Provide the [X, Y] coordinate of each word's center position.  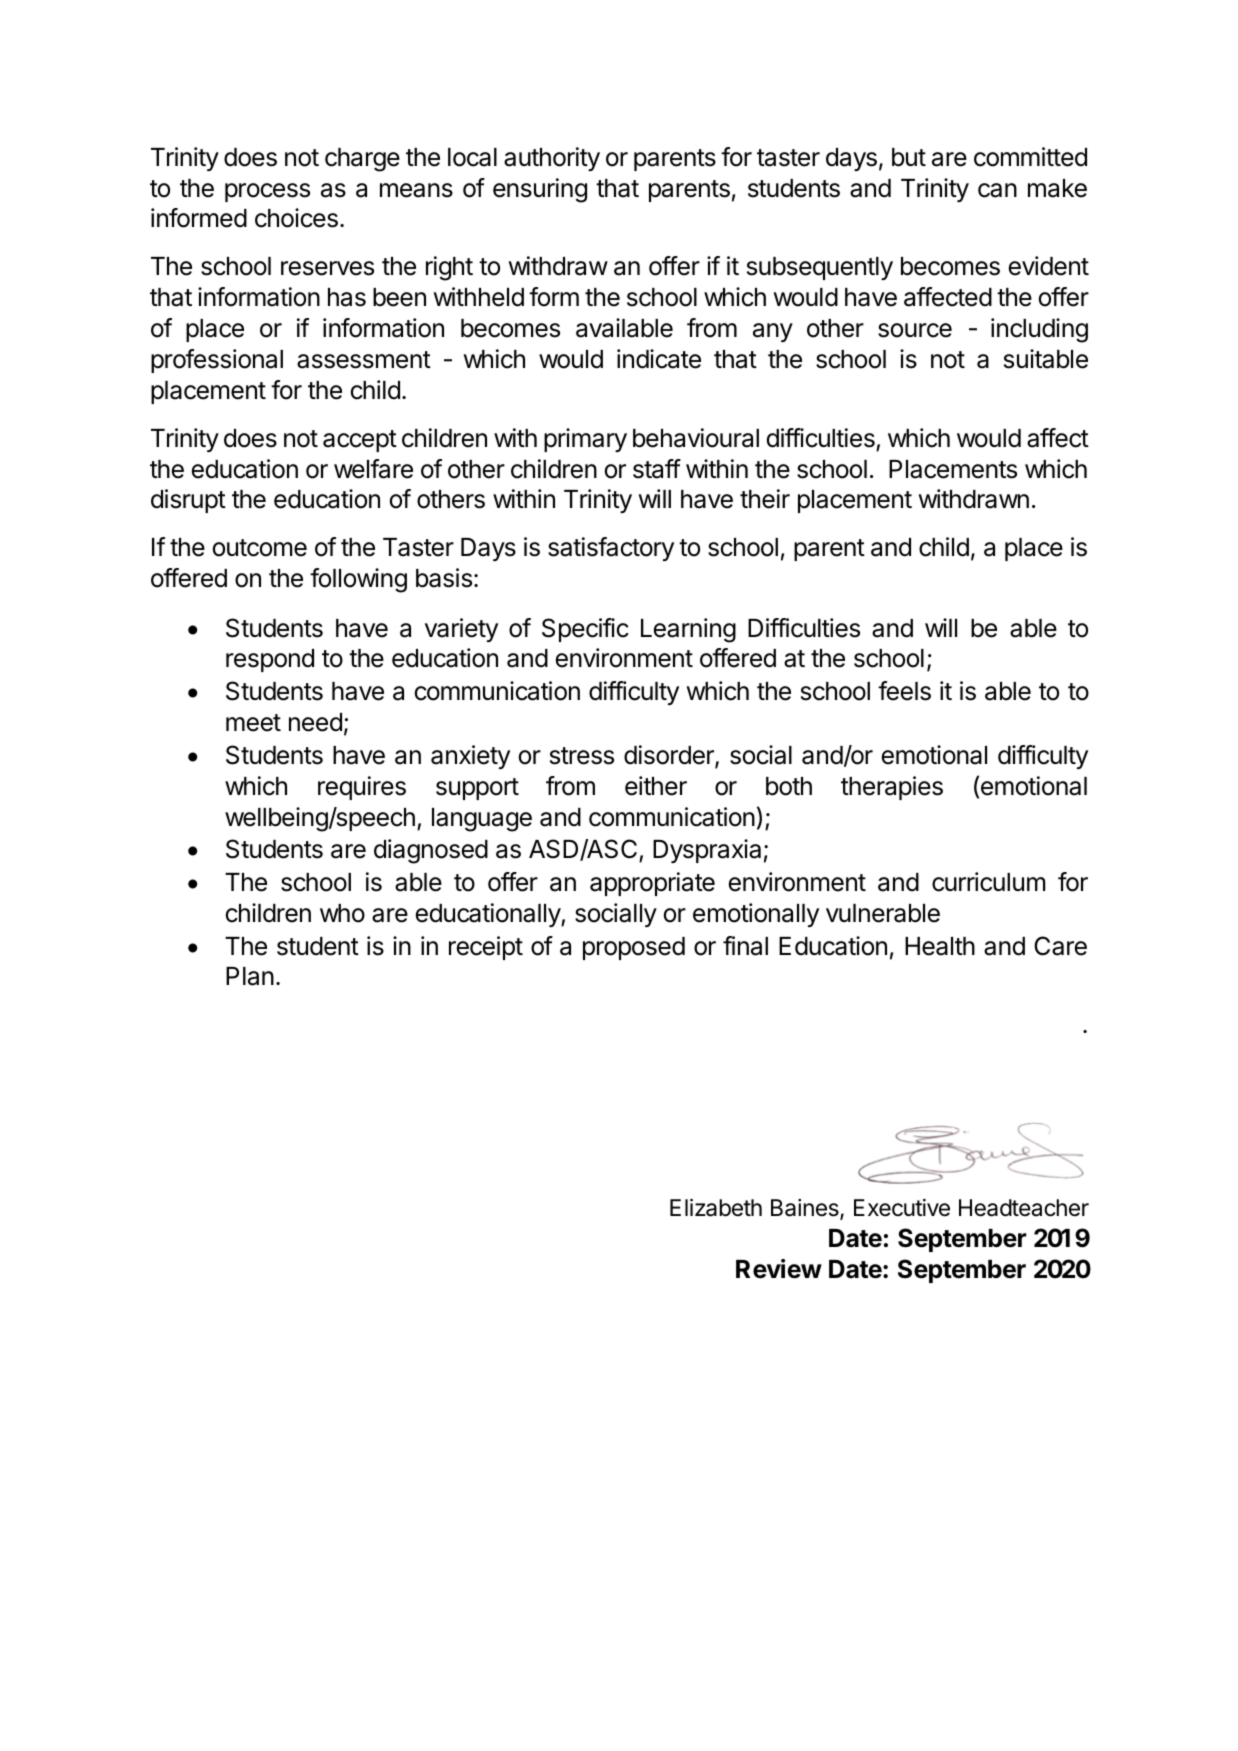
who [342, 913]
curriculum [988, 882]
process [267, 192]
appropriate [652, 884]
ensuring [540, 190]
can [997, 190]
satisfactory [611, 549]
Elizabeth [716, 1208]
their [765, 499]
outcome [260, 548]
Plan [250, 976]
